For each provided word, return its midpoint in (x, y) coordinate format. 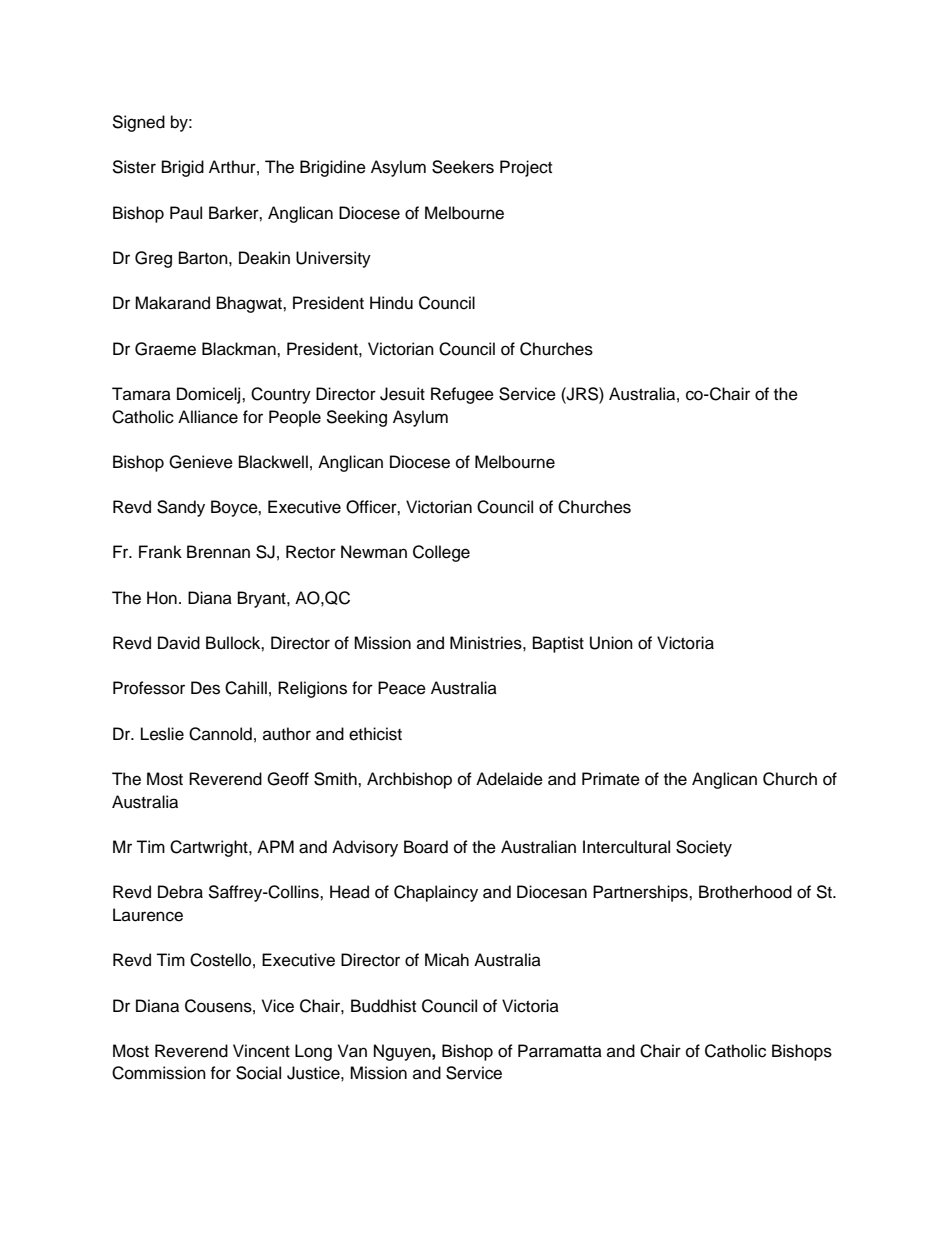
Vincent (261, 1051)
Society (704, 848)
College (441, 553)
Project (526, 168)
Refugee (462, 395)
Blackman (240, 349)
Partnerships (641, 893)
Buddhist (383, 1006)
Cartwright (210, 848)
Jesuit (402, 394)
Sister (134, 167)
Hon (162, 598)
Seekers (463, 167)
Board (426, 847)
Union (611, 643)
